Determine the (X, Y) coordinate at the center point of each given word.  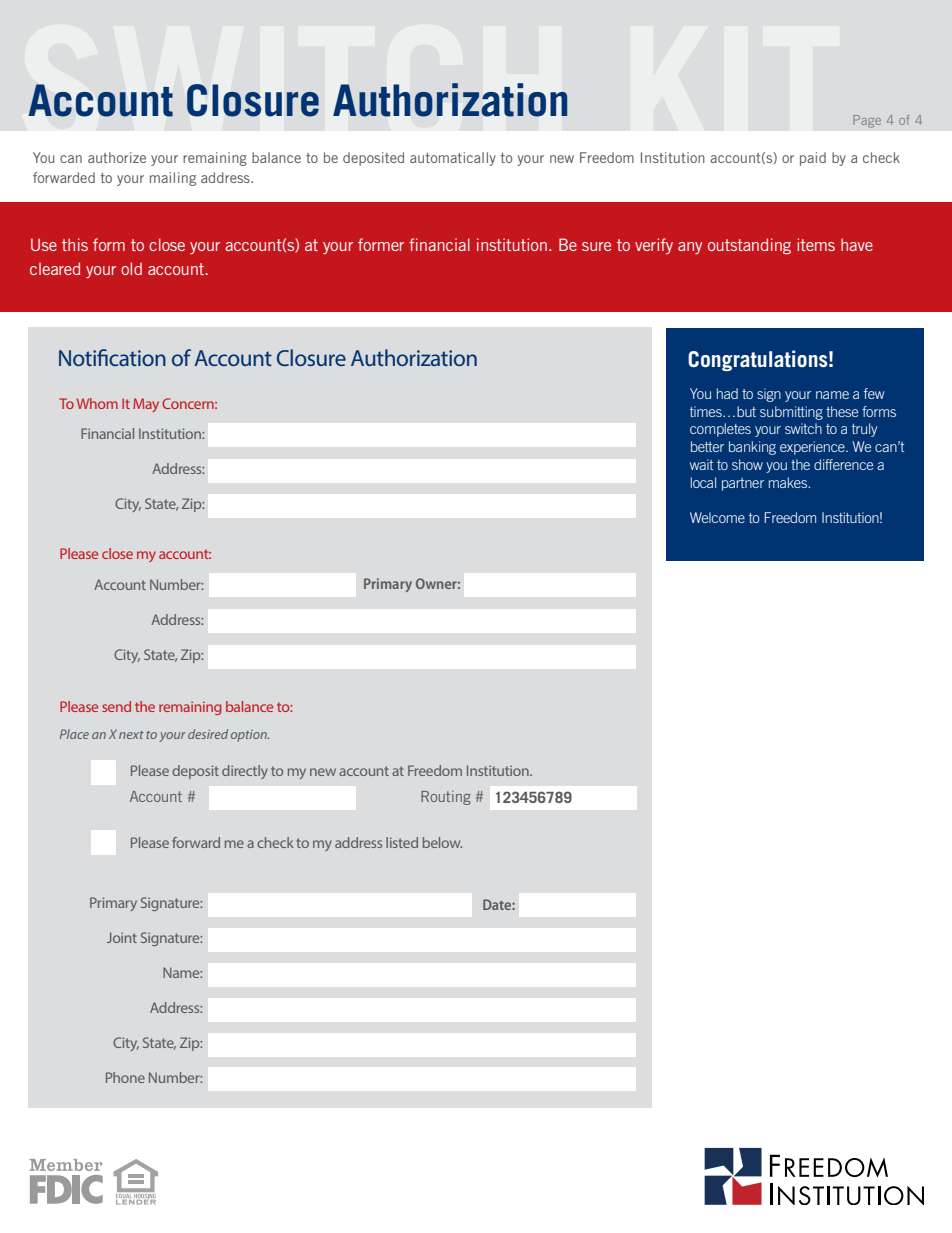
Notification (112, 357)
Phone (125, 1077)
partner (743, 484)
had (727, 393)
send (116, 706)
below (442, 842)
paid (813, 159)
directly (245, 772)
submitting (791, 413)
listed (402, 842)
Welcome (717, 517)
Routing (446, 798)
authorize (117, 157)
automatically (453, 159)
